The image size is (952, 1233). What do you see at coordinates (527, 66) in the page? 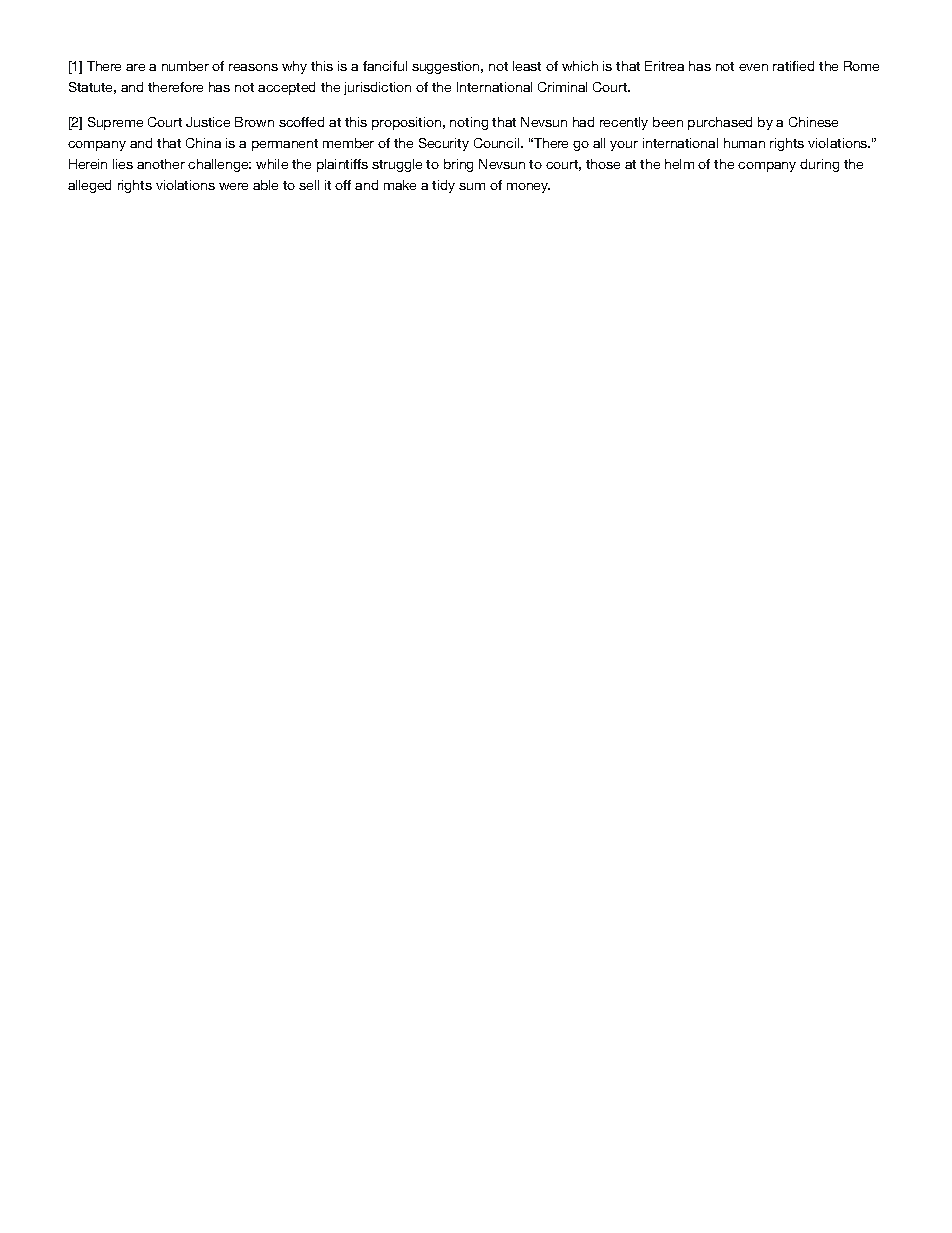
I see `least` at bounding box center [527, 66].
